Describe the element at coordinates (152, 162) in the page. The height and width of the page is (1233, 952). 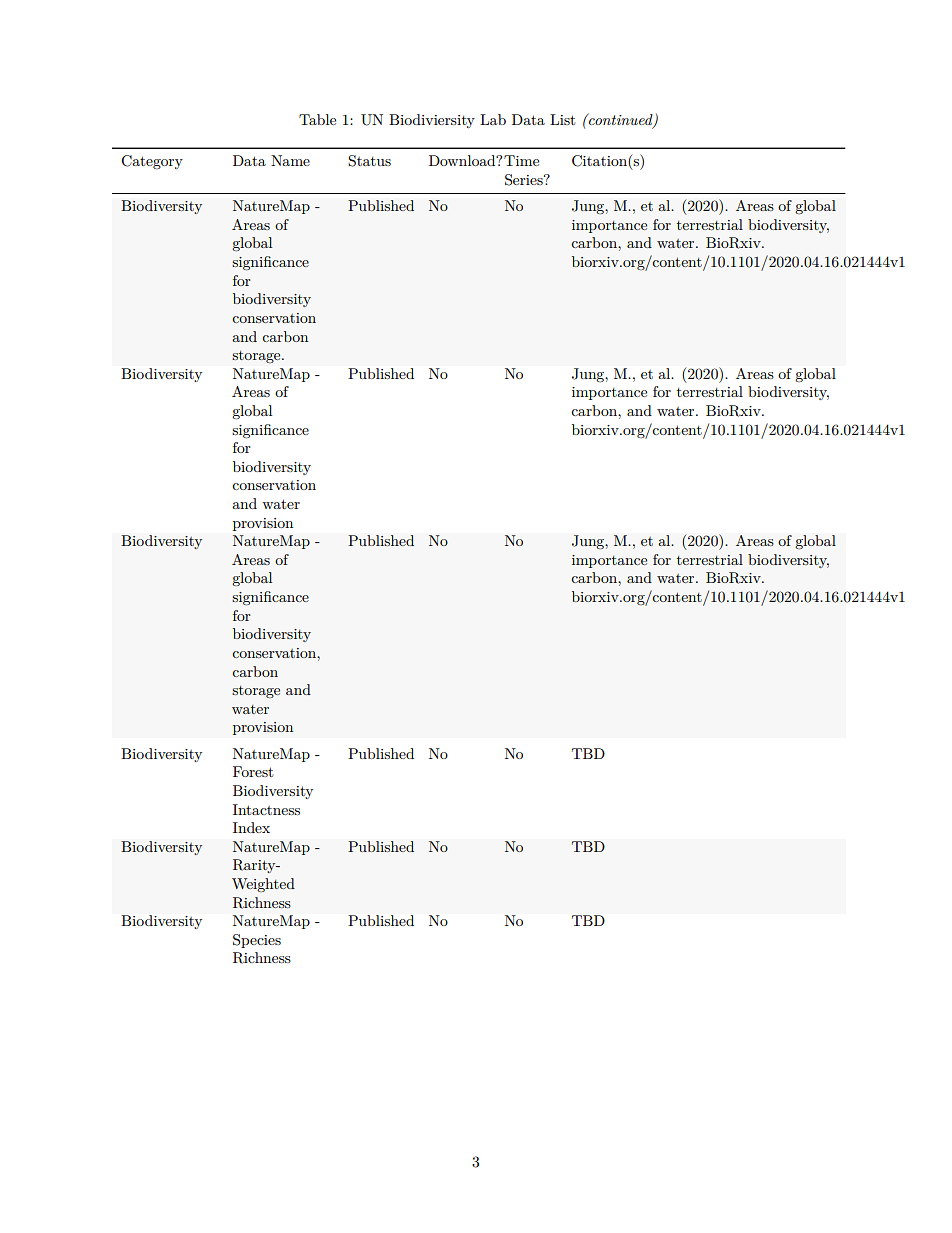
I see `Category` at that location.
